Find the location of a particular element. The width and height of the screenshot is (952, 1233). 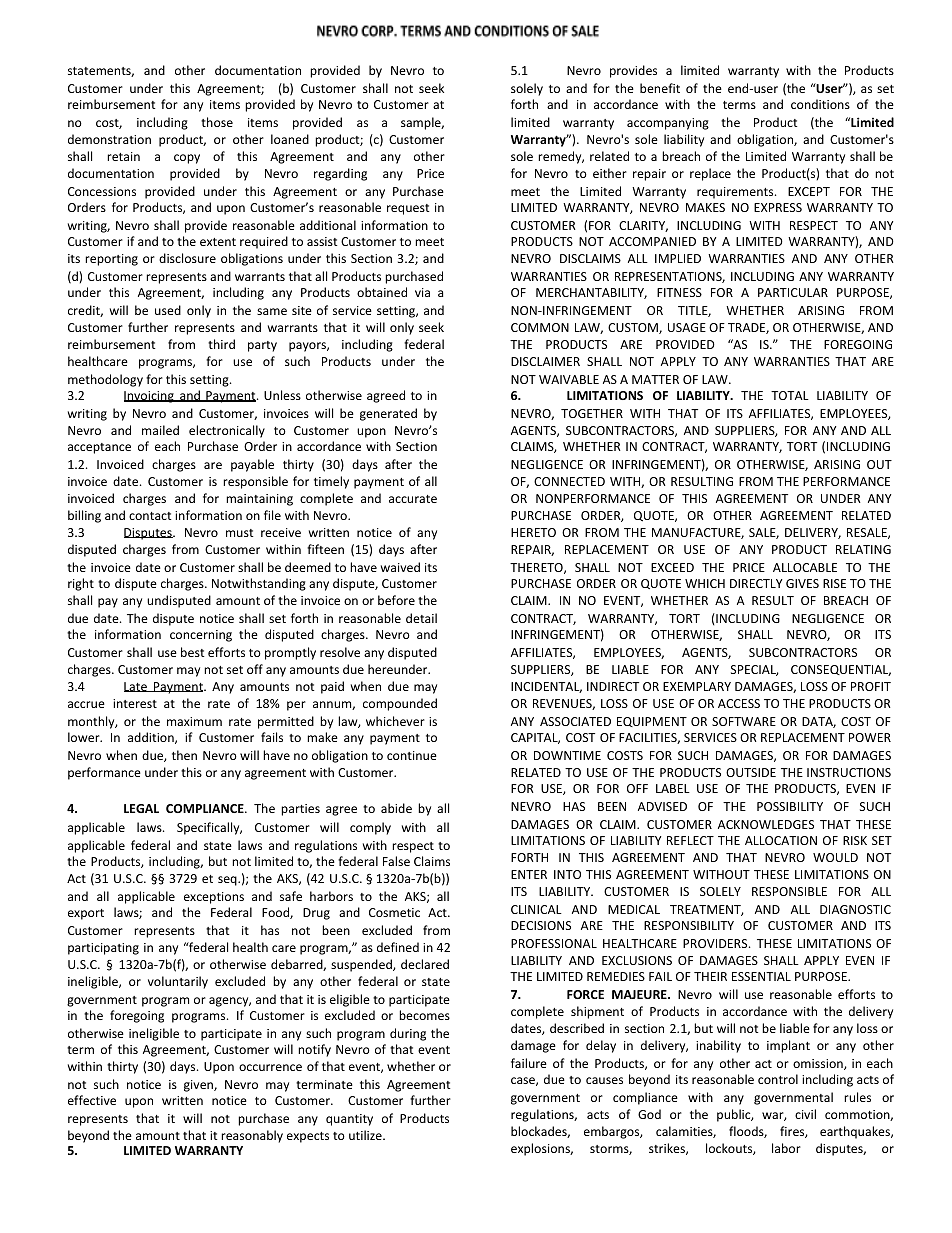

given is located at coordinates (199, 1086).
